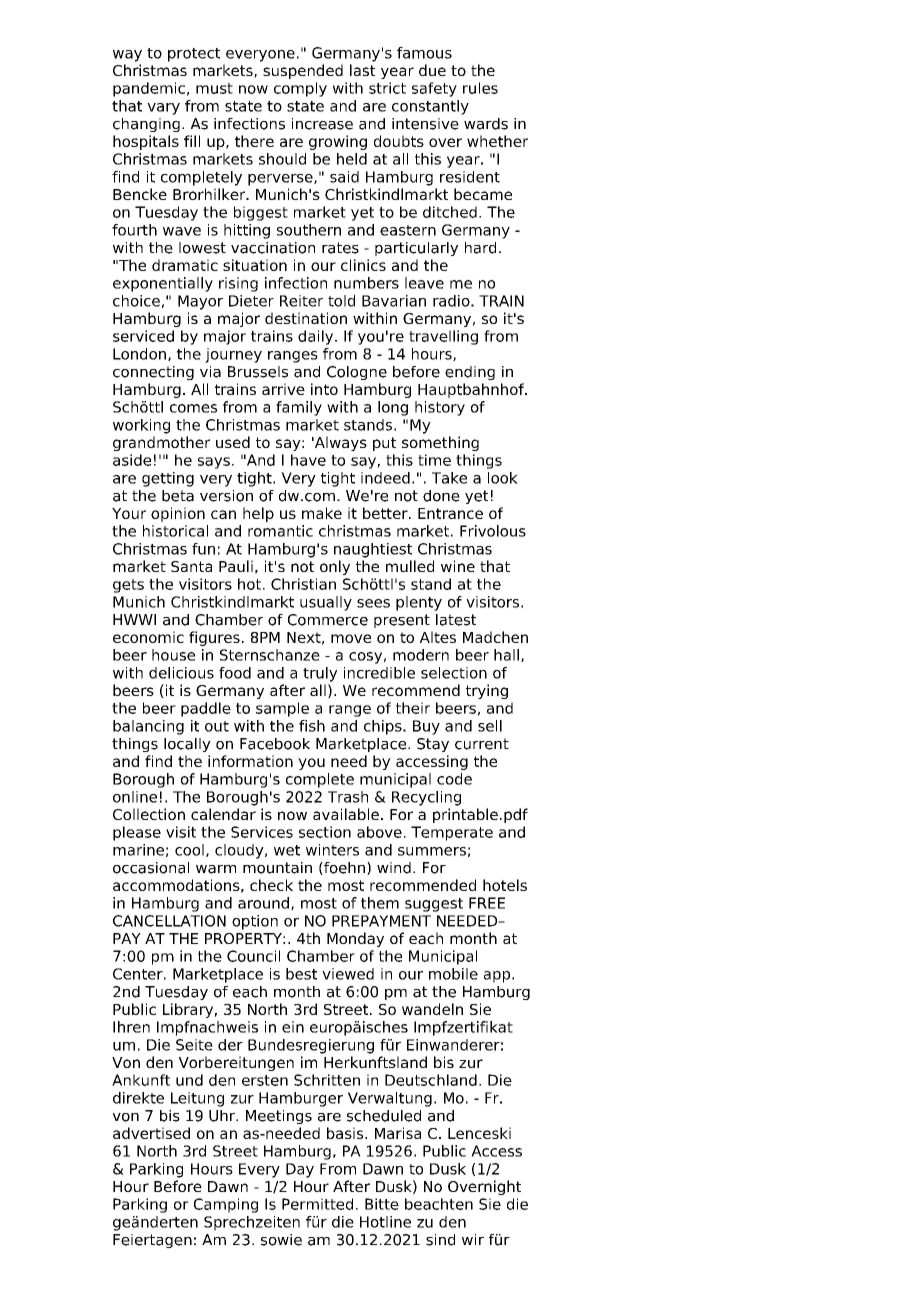 The height and width of the document is (1308, 924). Describe the element at coordinates (300, 89) in the document. I see `comply` at that location.
